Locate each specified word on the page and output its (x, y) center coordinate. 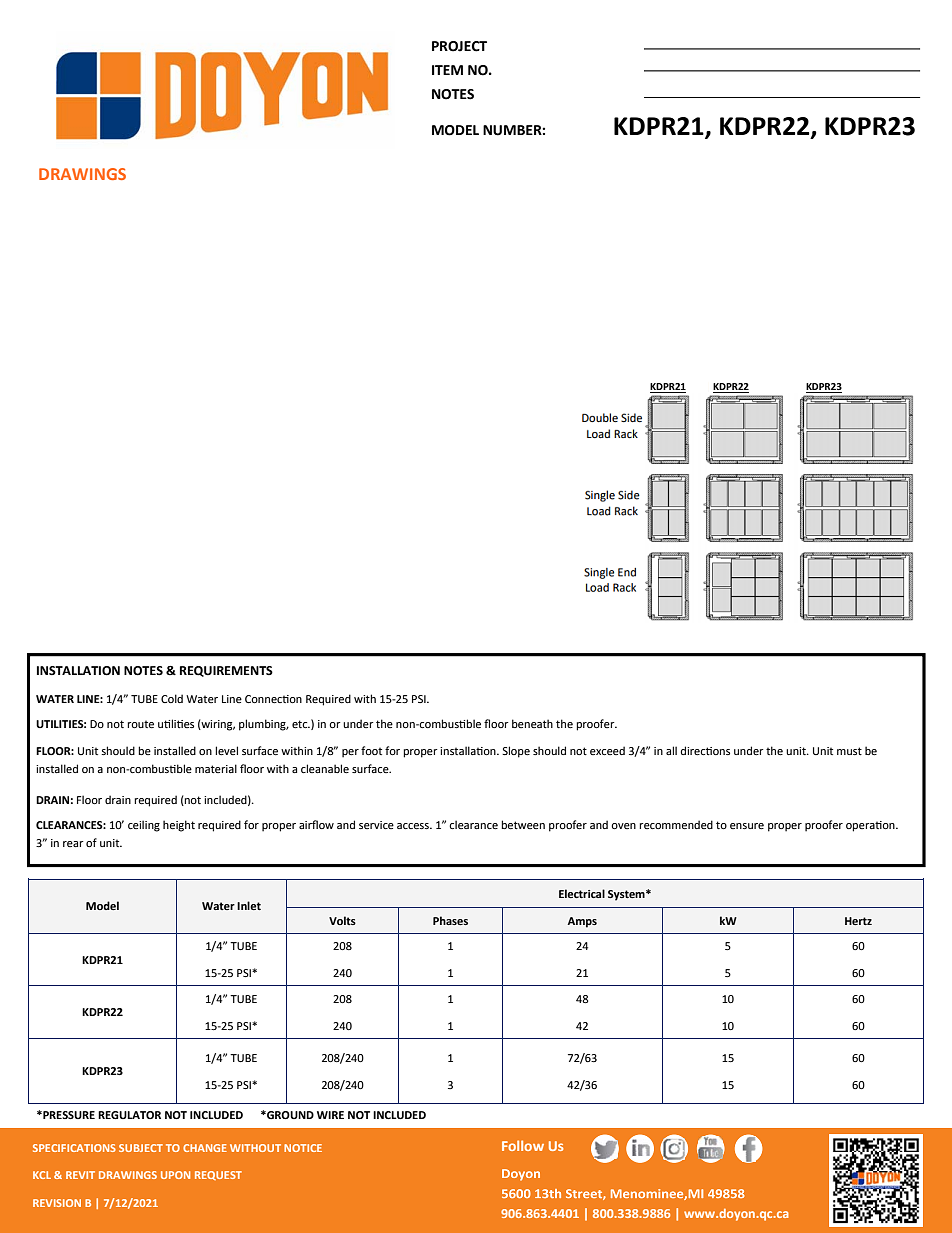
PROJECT (459, 46)
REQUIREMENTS (226, 671)
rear (73, 844)
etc (301, 724)
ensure (747, 826)
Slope (516, 752)
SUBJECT (141, 1148)
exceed (607, 750)
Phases (450, 920)
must (849, 751)
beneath (532, 723)
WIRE (330, 1115)
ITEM (447, 70)
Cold (172, 698)
